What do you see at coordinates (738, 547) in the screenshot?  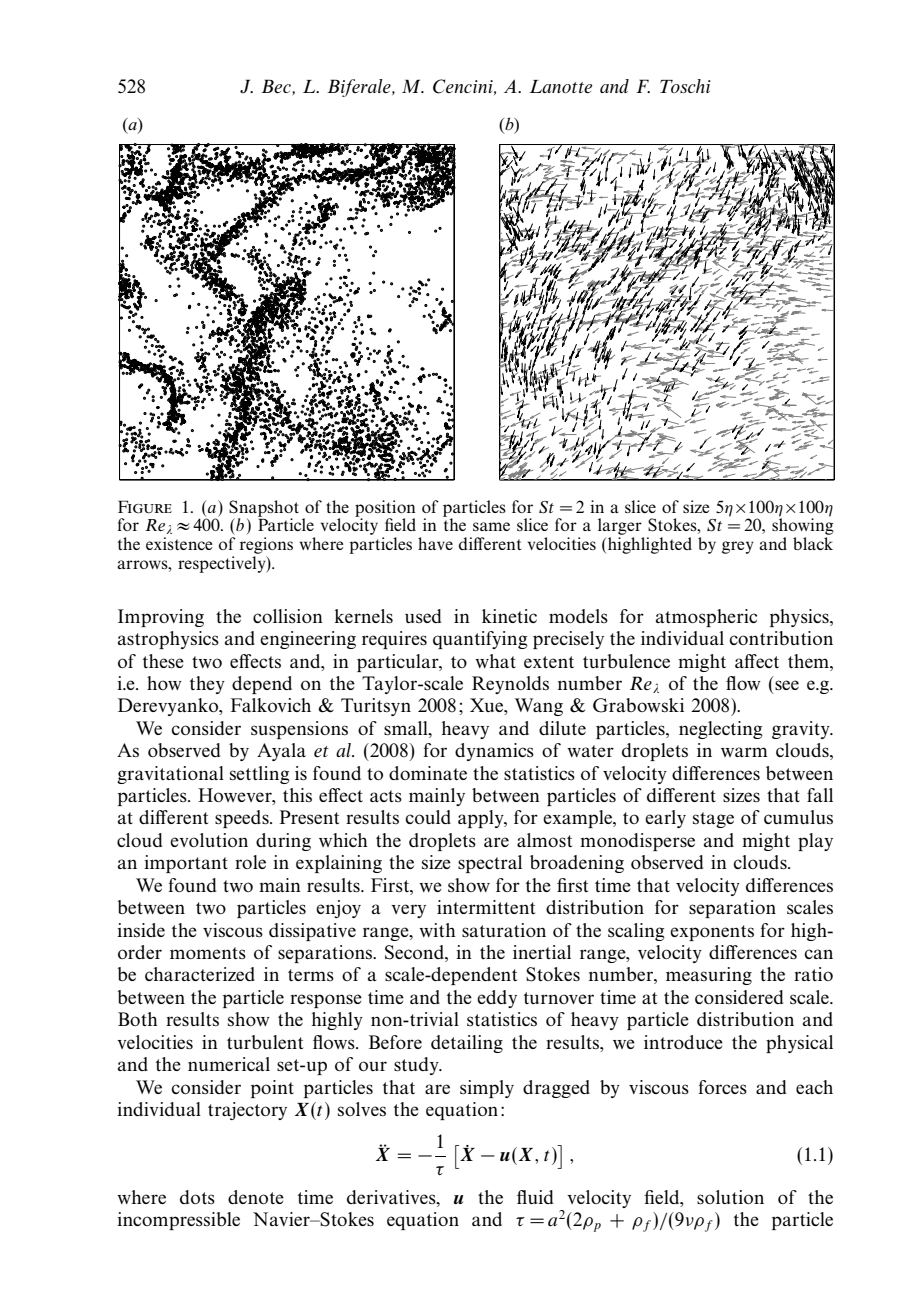 I see `grey` at bounding box center [738, 547].
